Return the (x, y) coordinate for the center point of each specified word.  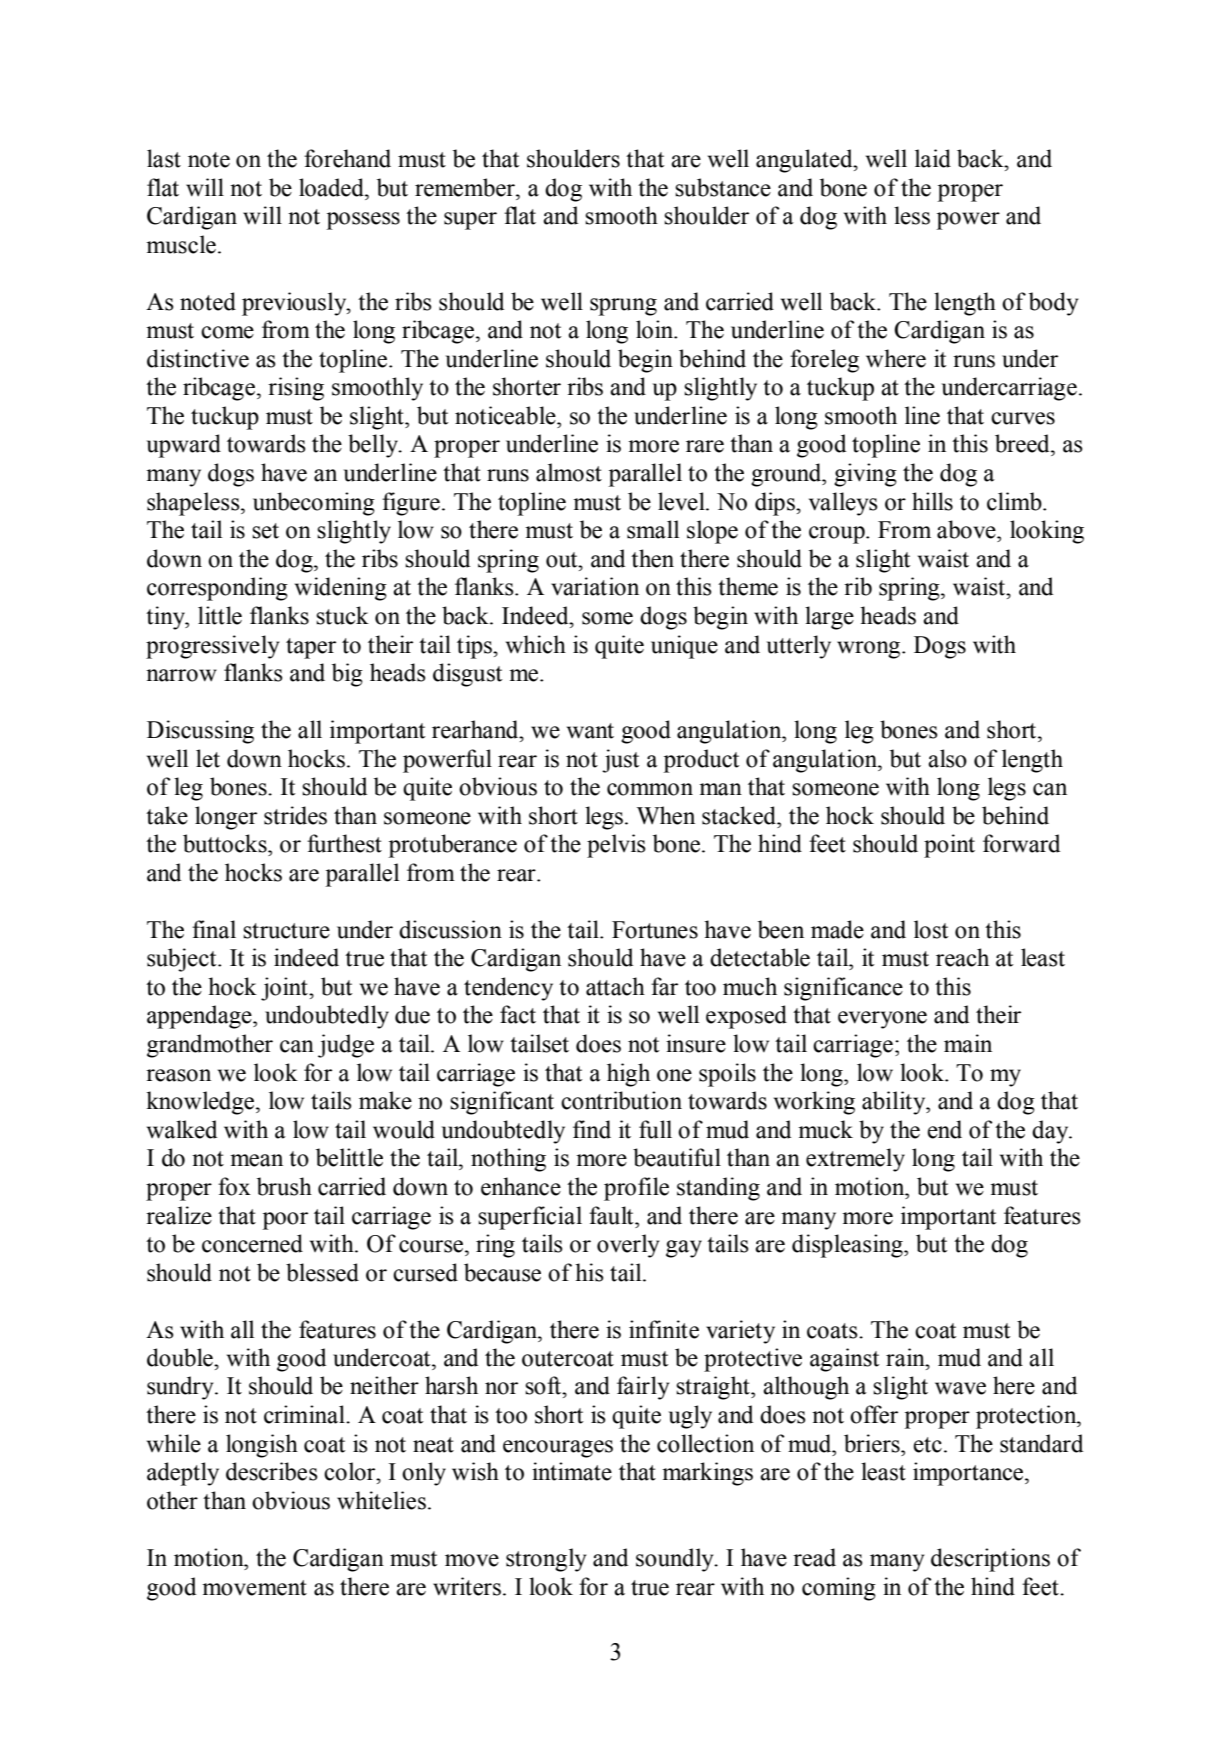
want (590, 731)
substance (723, 187)
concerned (252, 1243)
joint (285, 989)
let (208, 758)
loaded (332, 187)
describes (271, 1471)
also (947, 758)
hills (932, 501)
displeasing (848, 1246)
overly (628, 1246)
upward (184, 446)
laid (933, 158)
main (968, 1043)
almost (569, 472)
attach (615, 986)
